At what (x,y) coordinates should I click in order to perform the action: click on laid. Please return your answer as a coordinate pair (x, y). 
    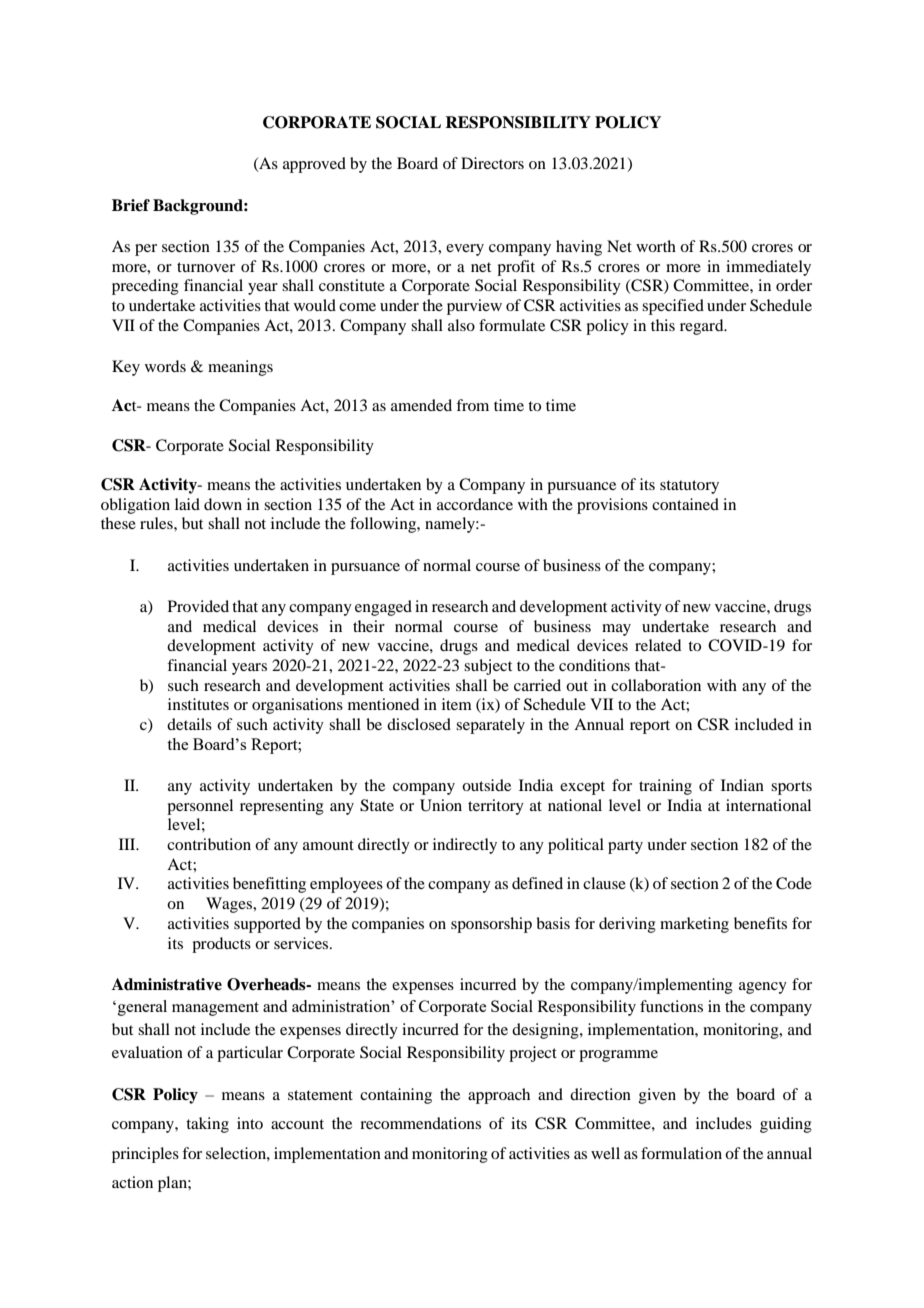
    Looking at the image, I should click on (187, 504).
